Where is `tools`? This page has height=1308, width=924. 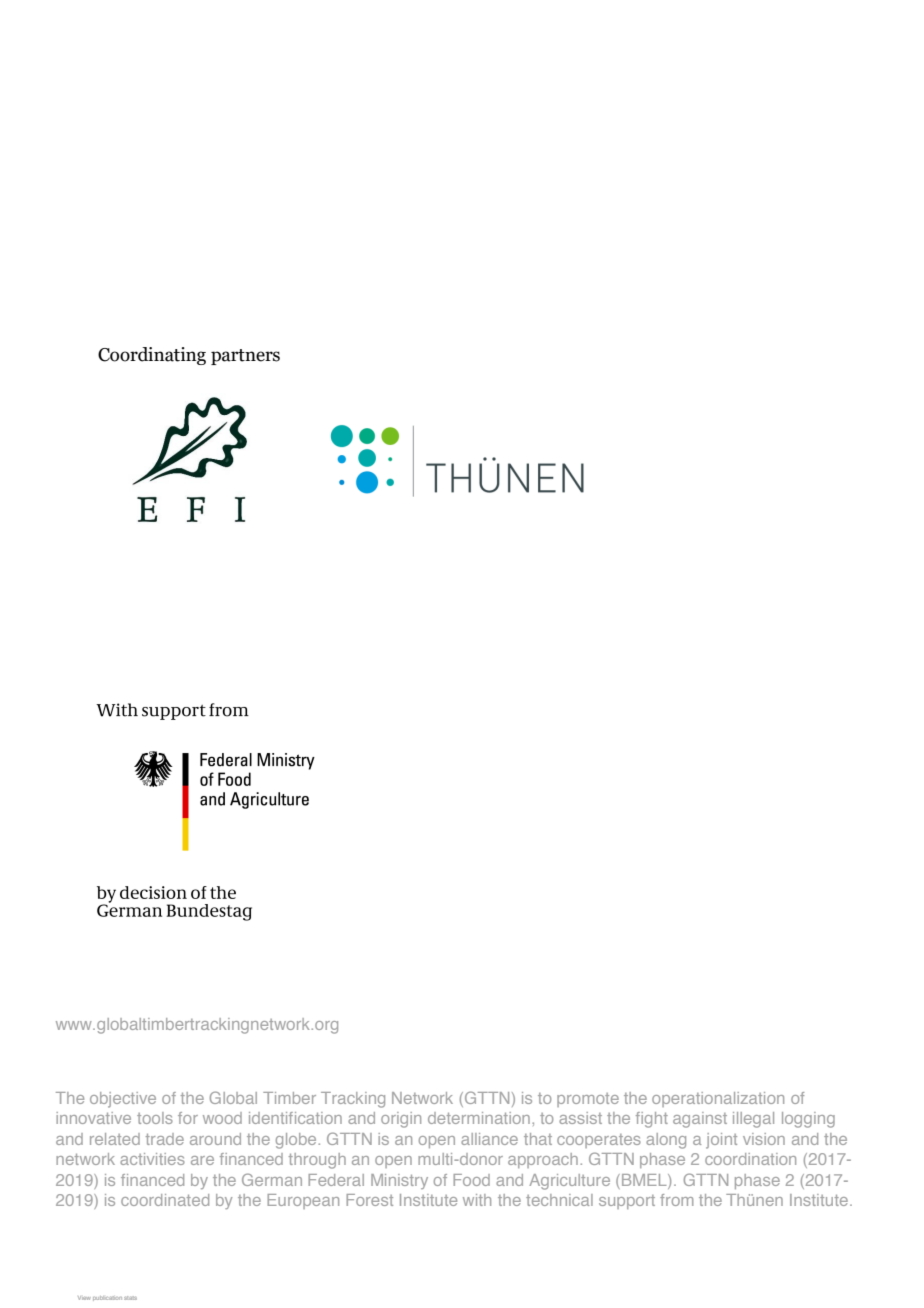
tools is located at coordinates (155, 1118).
